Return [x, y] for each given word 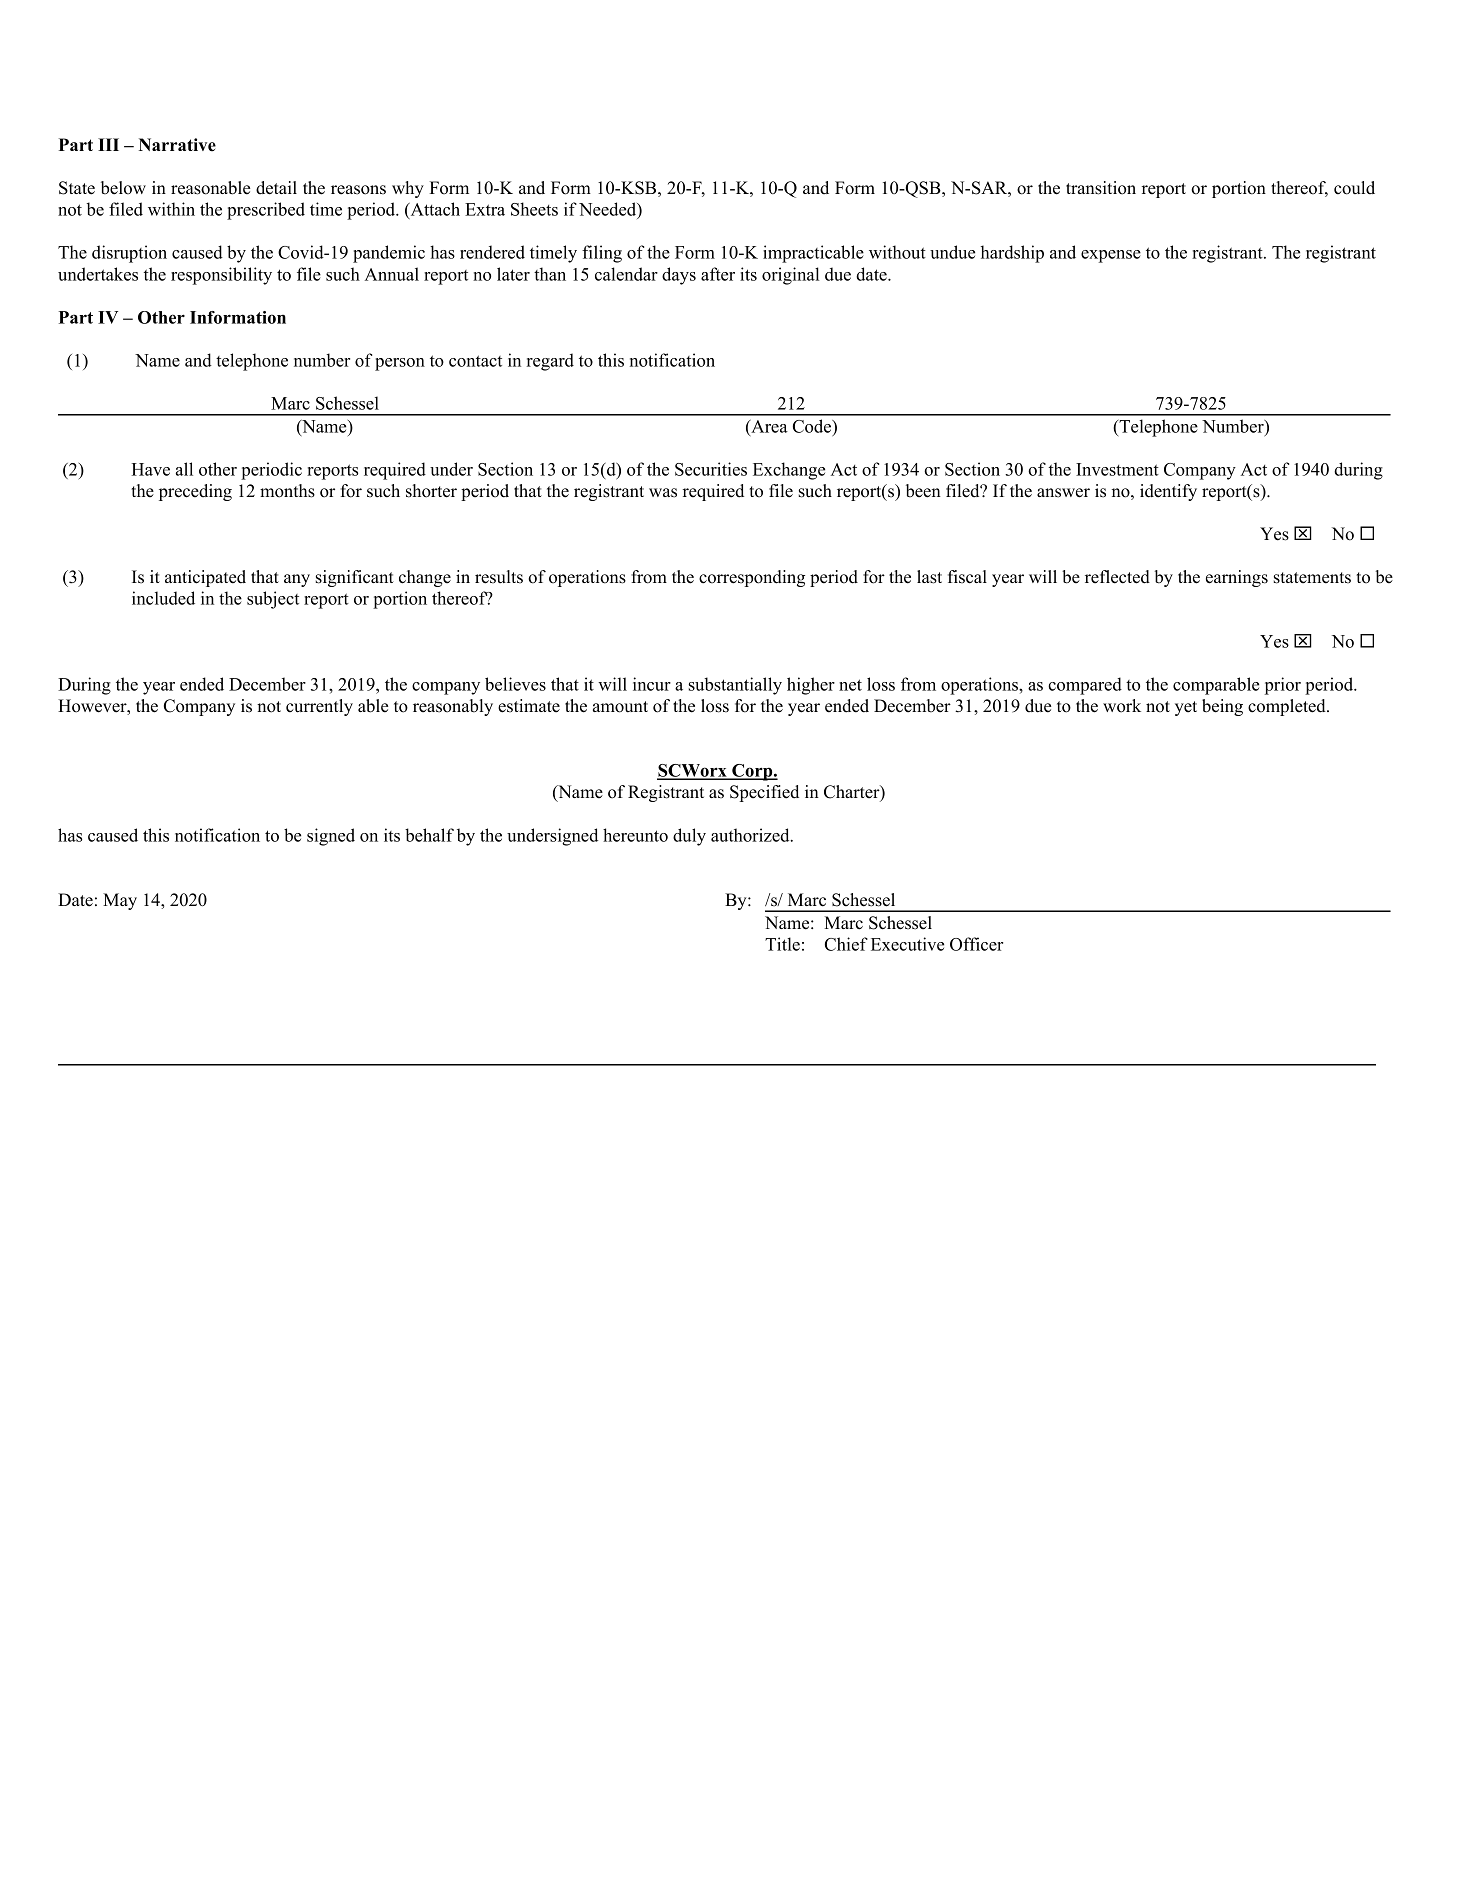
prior [1283, 686]
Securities [711, 469]
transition [1101, 188]
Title [782, 944]
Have [151, 469]
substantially [735, 686]
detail [276, 188]
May [120, 901]
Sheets [534, 209]
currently [319, 707]
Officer [976, 944]
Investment [1117, 469]
